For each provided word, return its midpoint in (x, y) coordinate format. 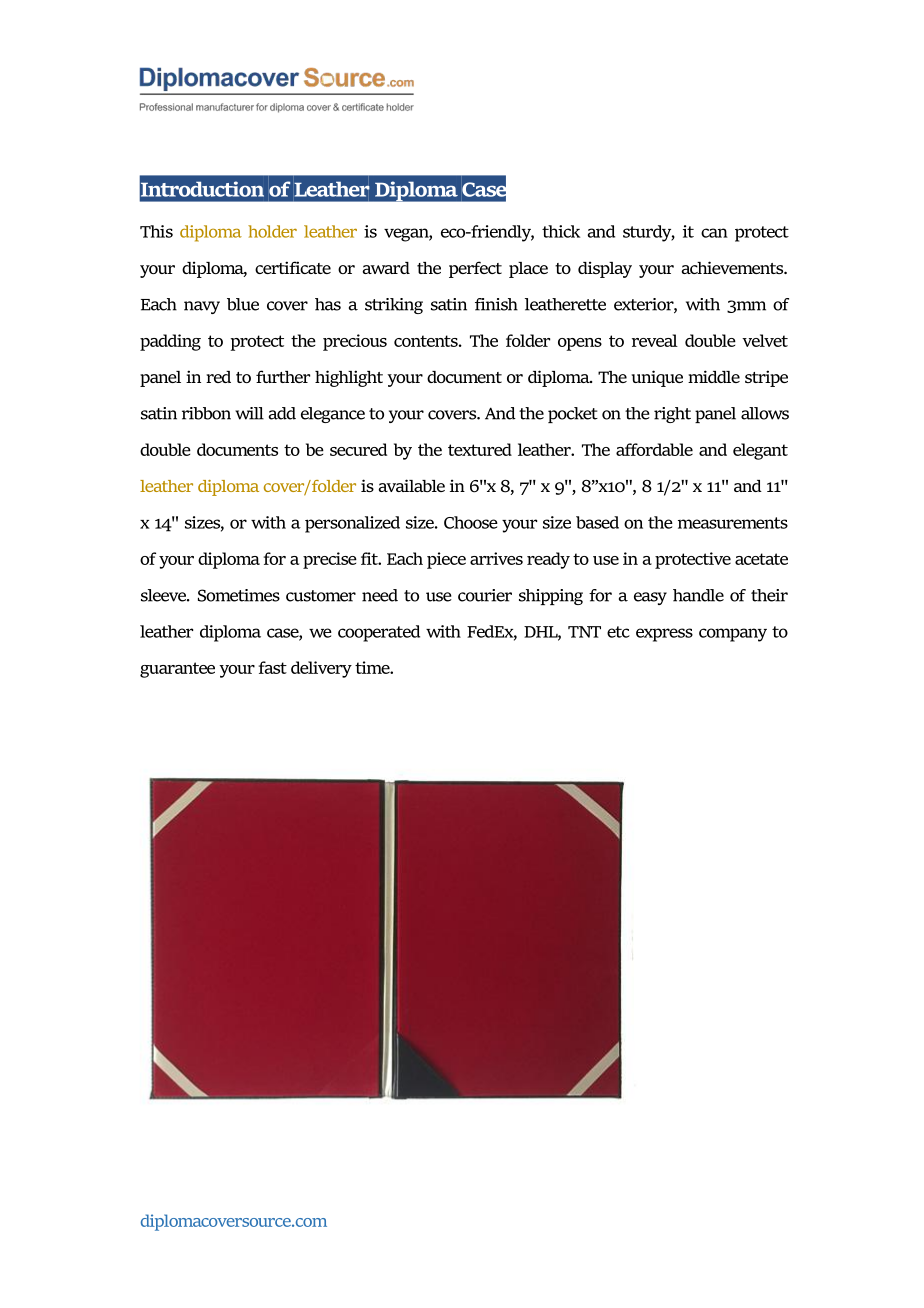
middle (714, 376)
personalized (352, 524)
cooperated (379, 633)
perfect (475, 269)
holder (272, 231)
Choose (471, 522)
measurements (733, 523)
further (283, 376)
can (714, 233)
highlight (349, 378)
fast (273, 667)
